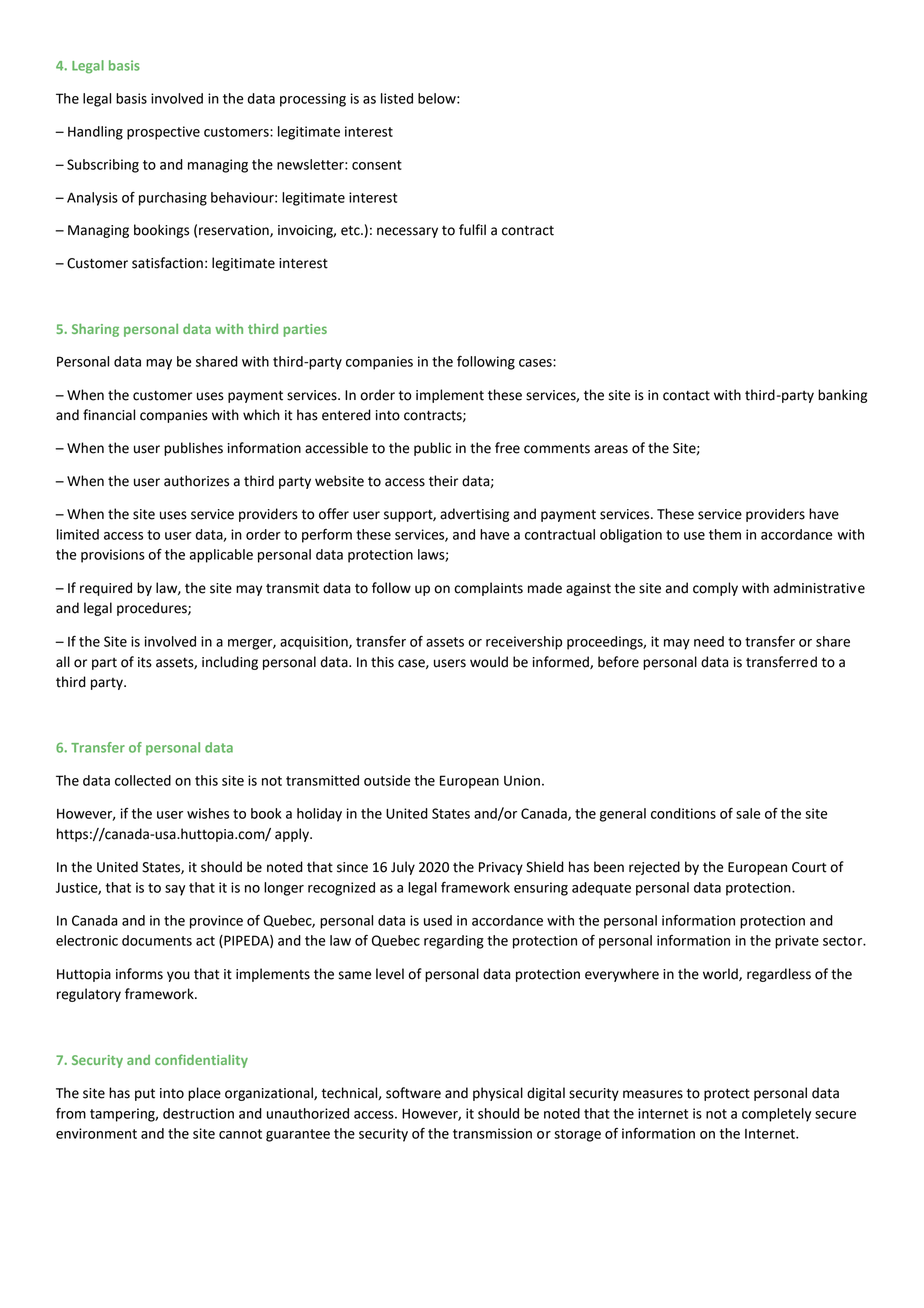  Describe the element at coordinates (715, 589) in the screenshot. I see `comply` at that location.
